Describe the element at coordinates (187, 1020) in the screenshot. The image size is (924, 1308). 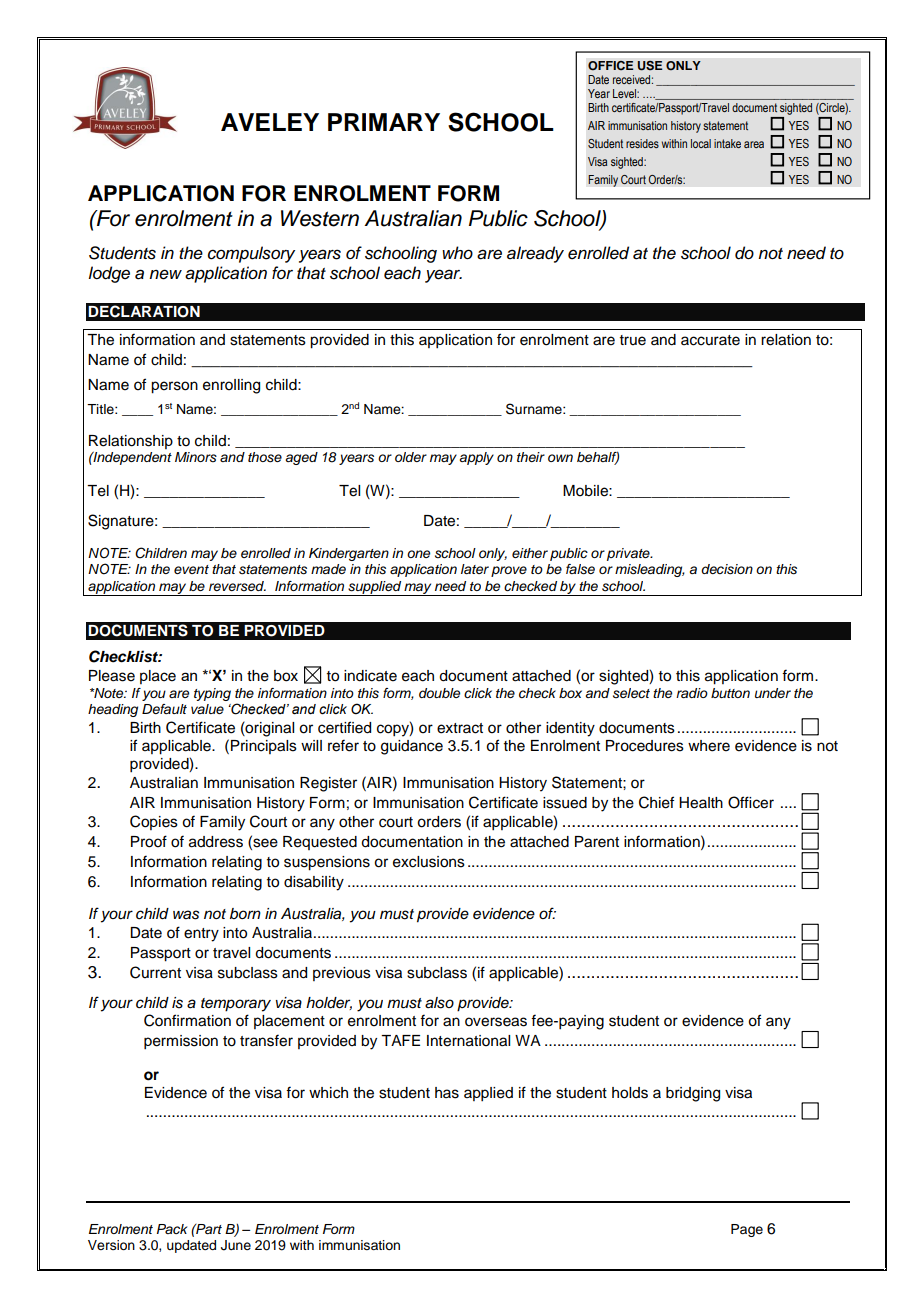
I see `Confirmation` at that location.
